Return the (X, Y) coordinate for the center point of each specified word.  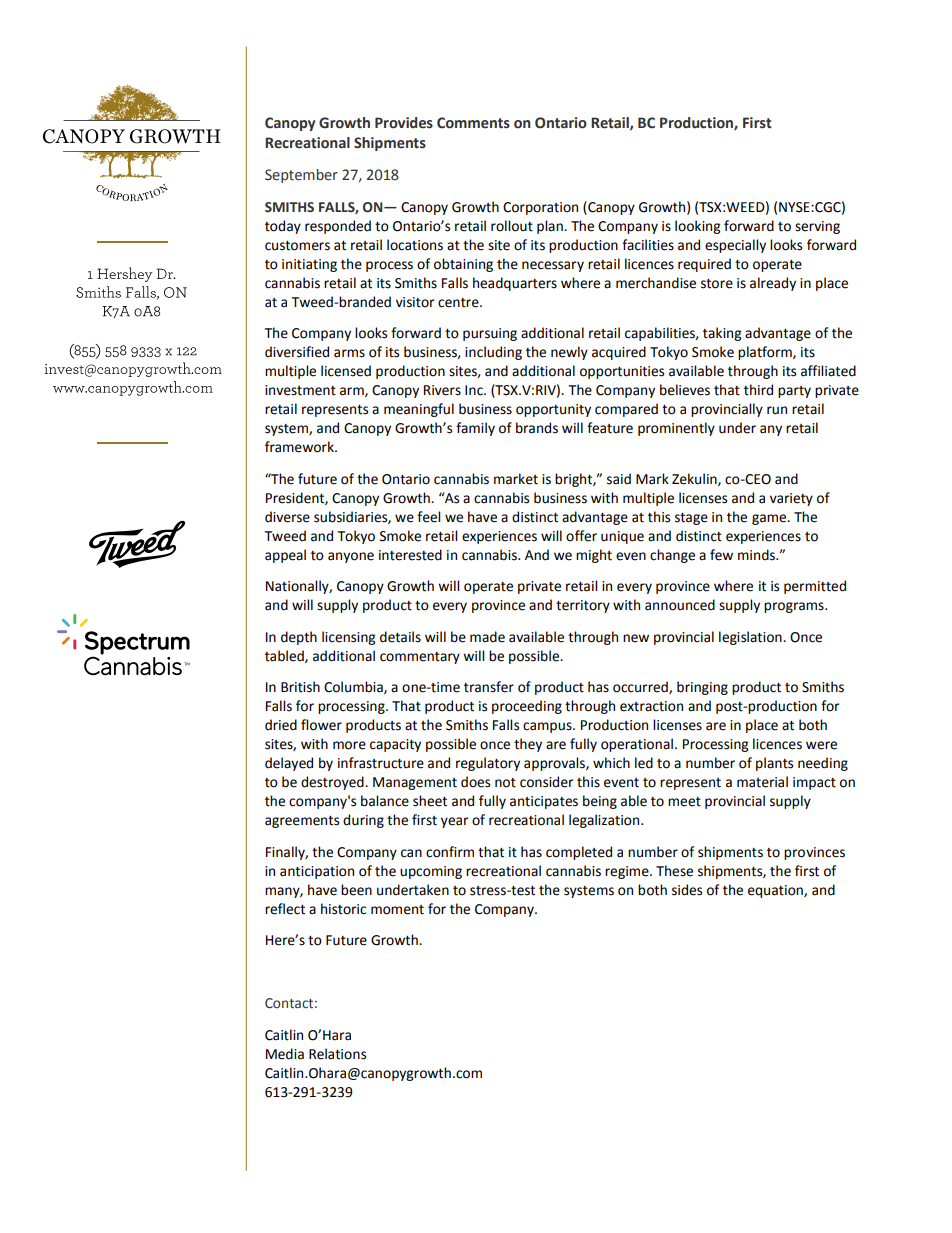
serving (817, 227)
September (301, 176)
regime (628, 872)
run (777, 410)
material (762, 782)
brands (537, 428)
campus (548, 727)
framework (300, 447)
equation (776, 891)
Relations (337, 1054)
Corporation (540, 208)
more (349, 745)
